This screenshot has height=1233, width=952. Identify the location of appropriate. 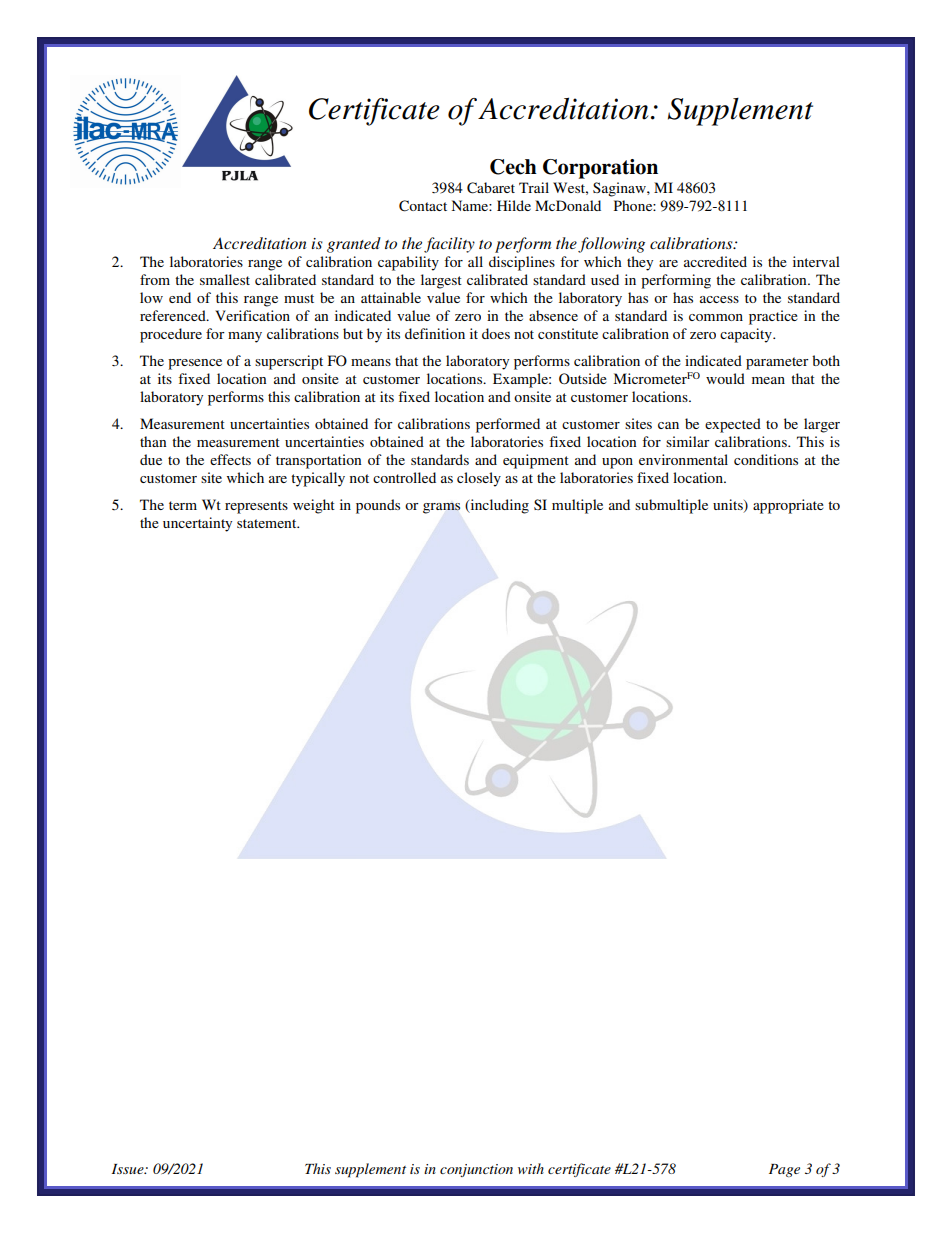
(788, 506).
